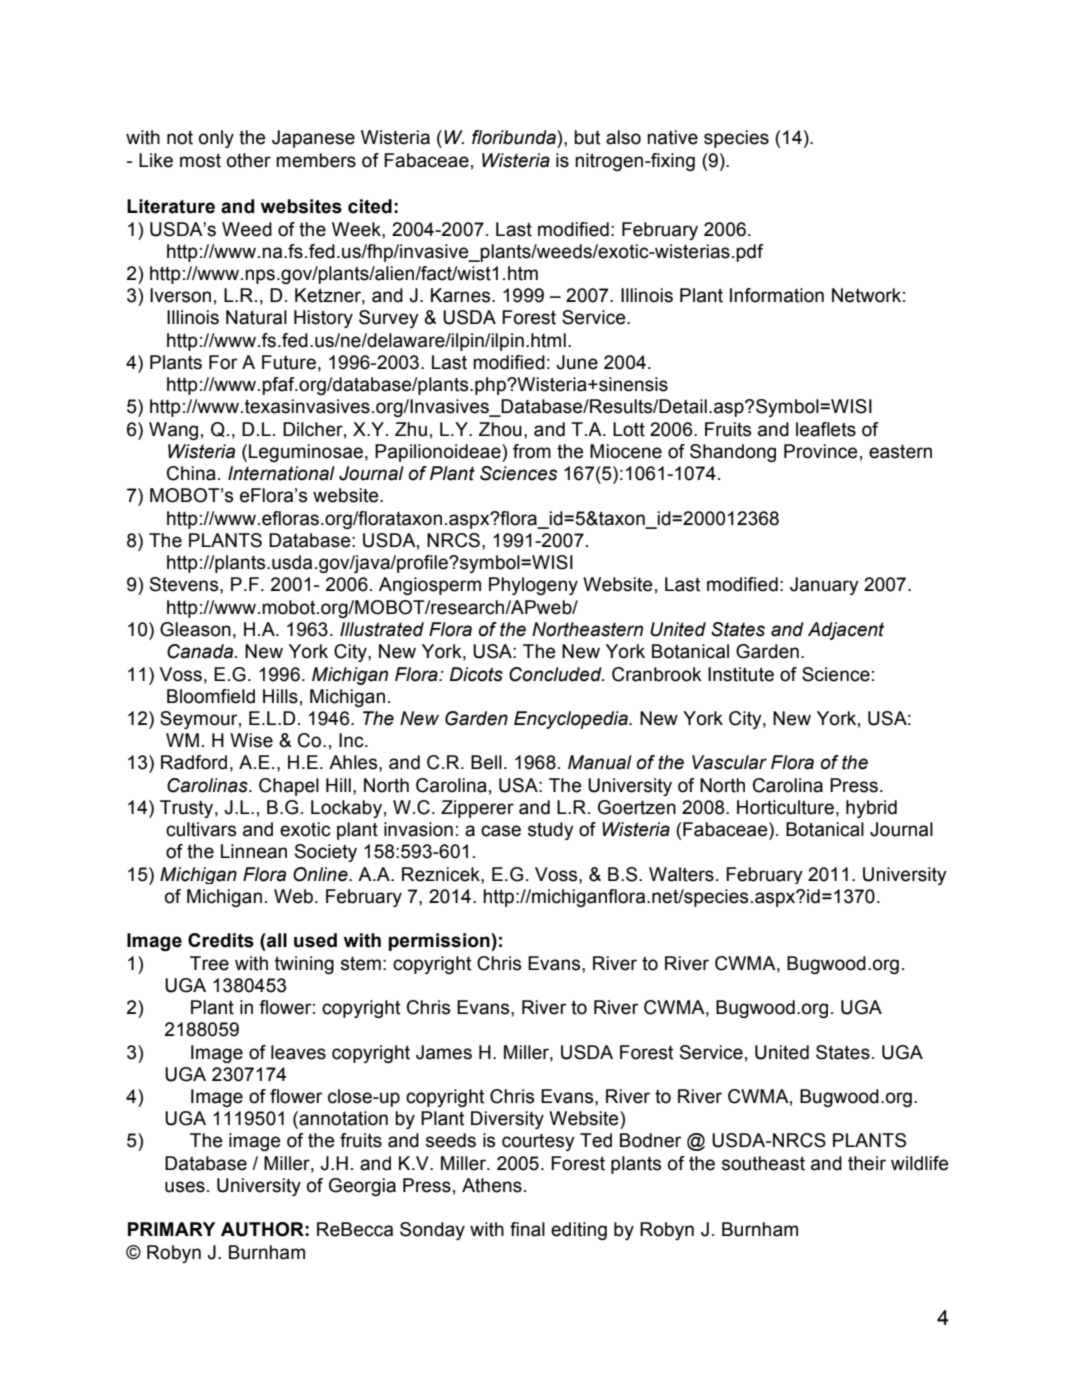 Image resolution: width=1076 pixels, height=1393 pixels. I want to click on their, so click(867, 1163).
